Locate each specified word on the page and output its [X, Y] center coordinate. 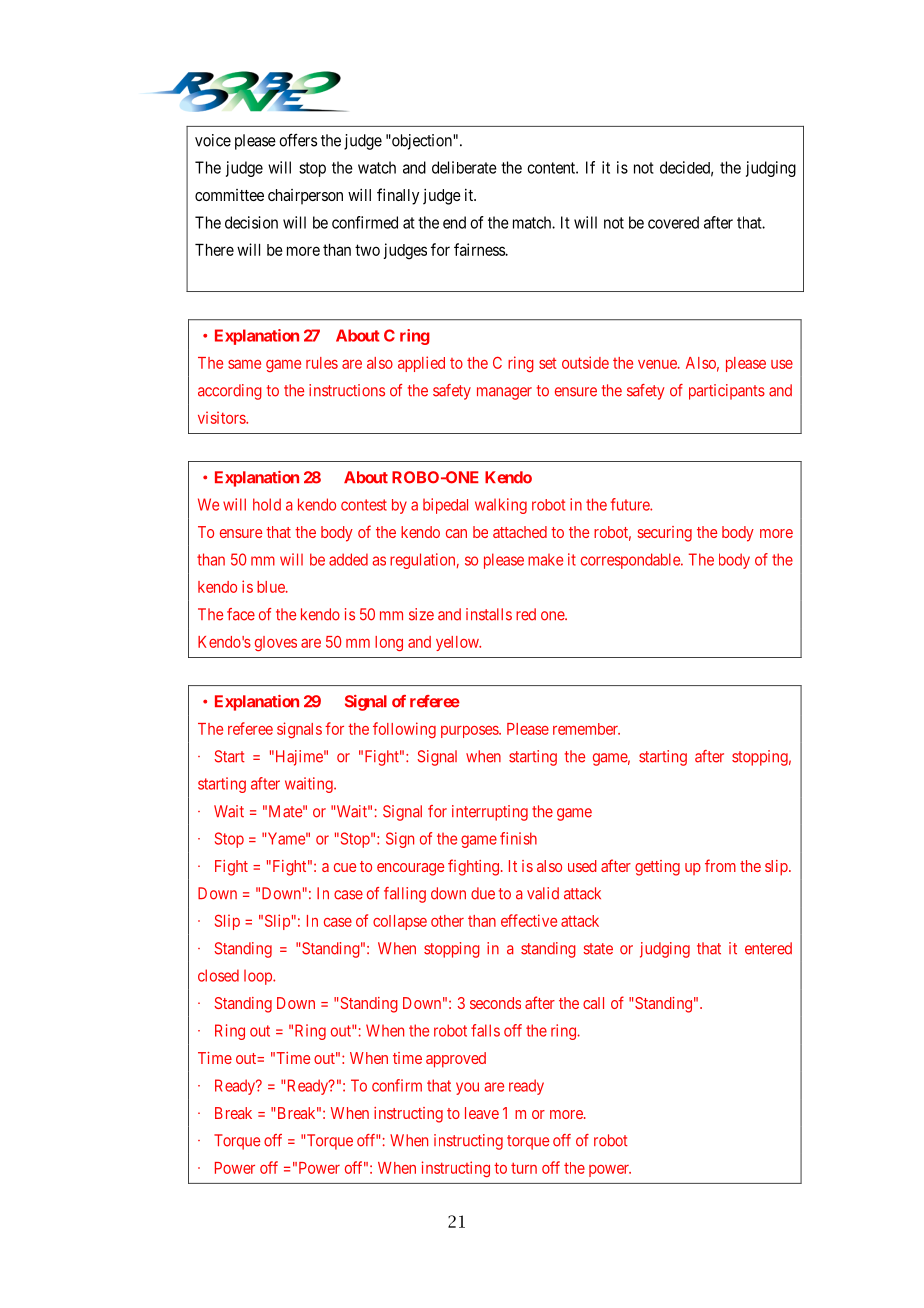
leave [482, 1113]
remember [586, 729]
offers [298, 140]
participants [727, 392]
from [720, 865]
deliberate [464, 167]
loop [259, 977]
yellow [458, 643]
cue [345, 867]
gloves [276, 643]
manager [504, 393]
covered [673, 222]
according [230, 392]
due [483, 893]
